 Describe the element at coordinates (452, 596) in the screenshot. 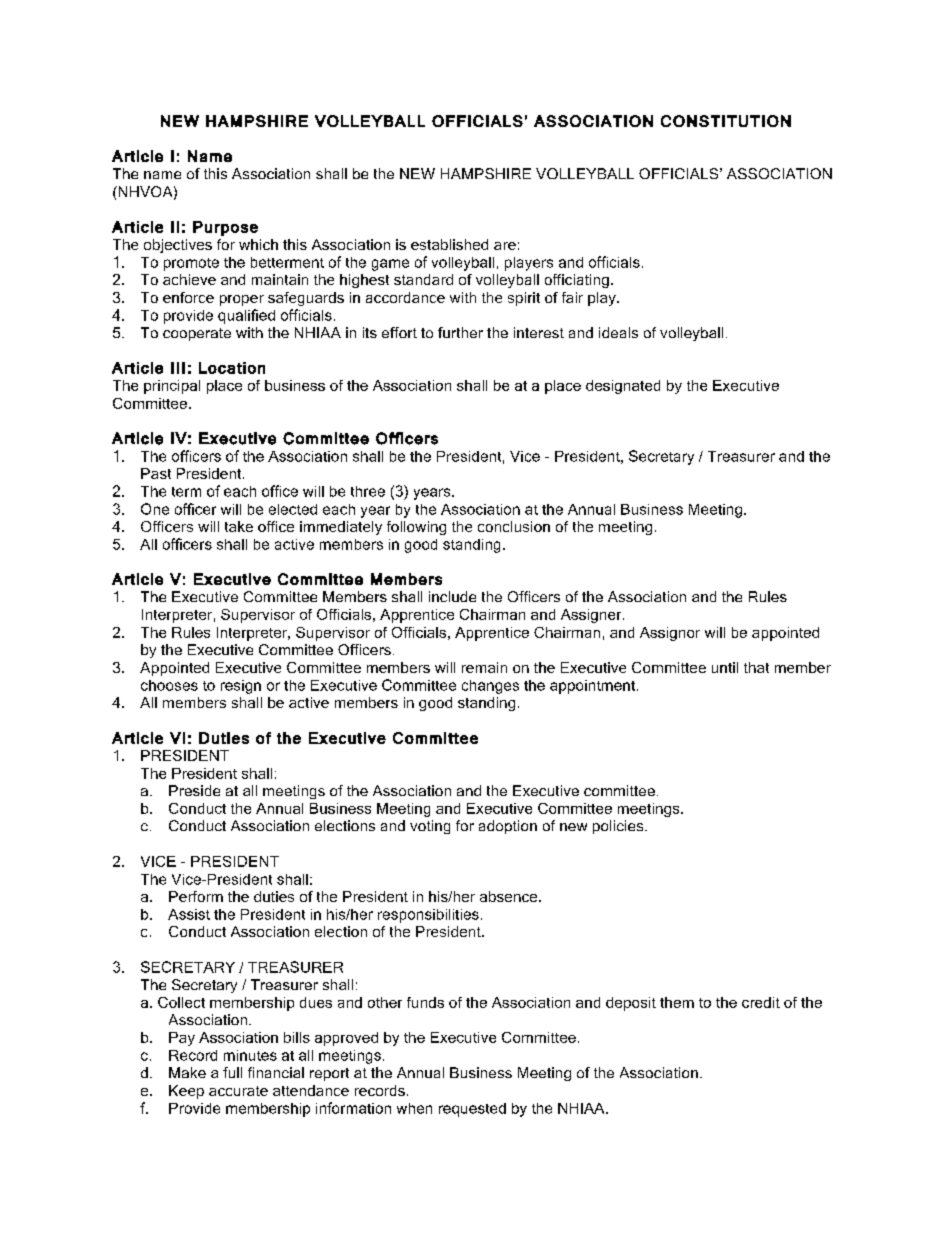

I see `include` at that location.
